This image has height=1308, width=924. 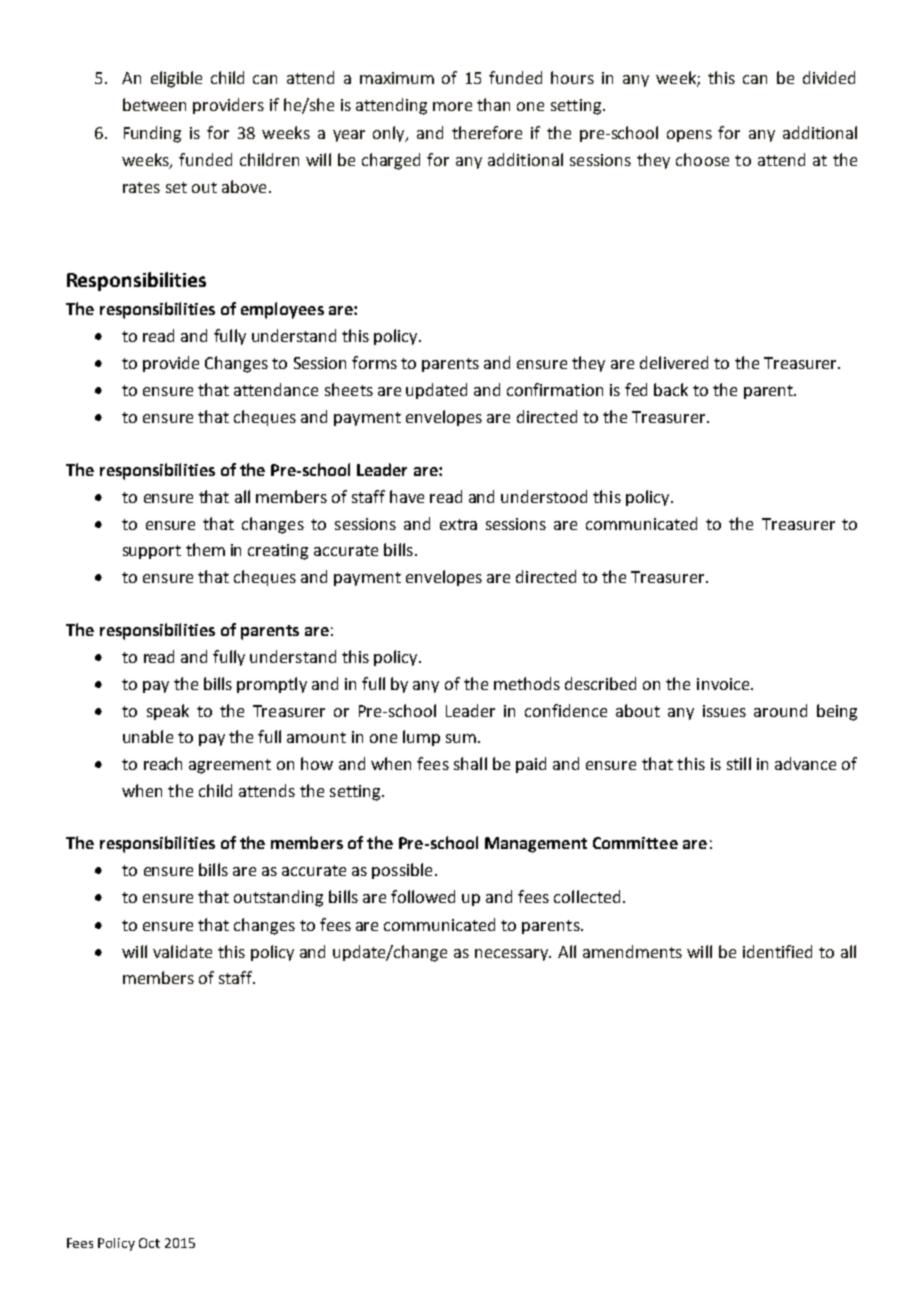 What do you see at coordinates (777, 951) in the image?
I see `identified` at bounding box center [777, 951].
